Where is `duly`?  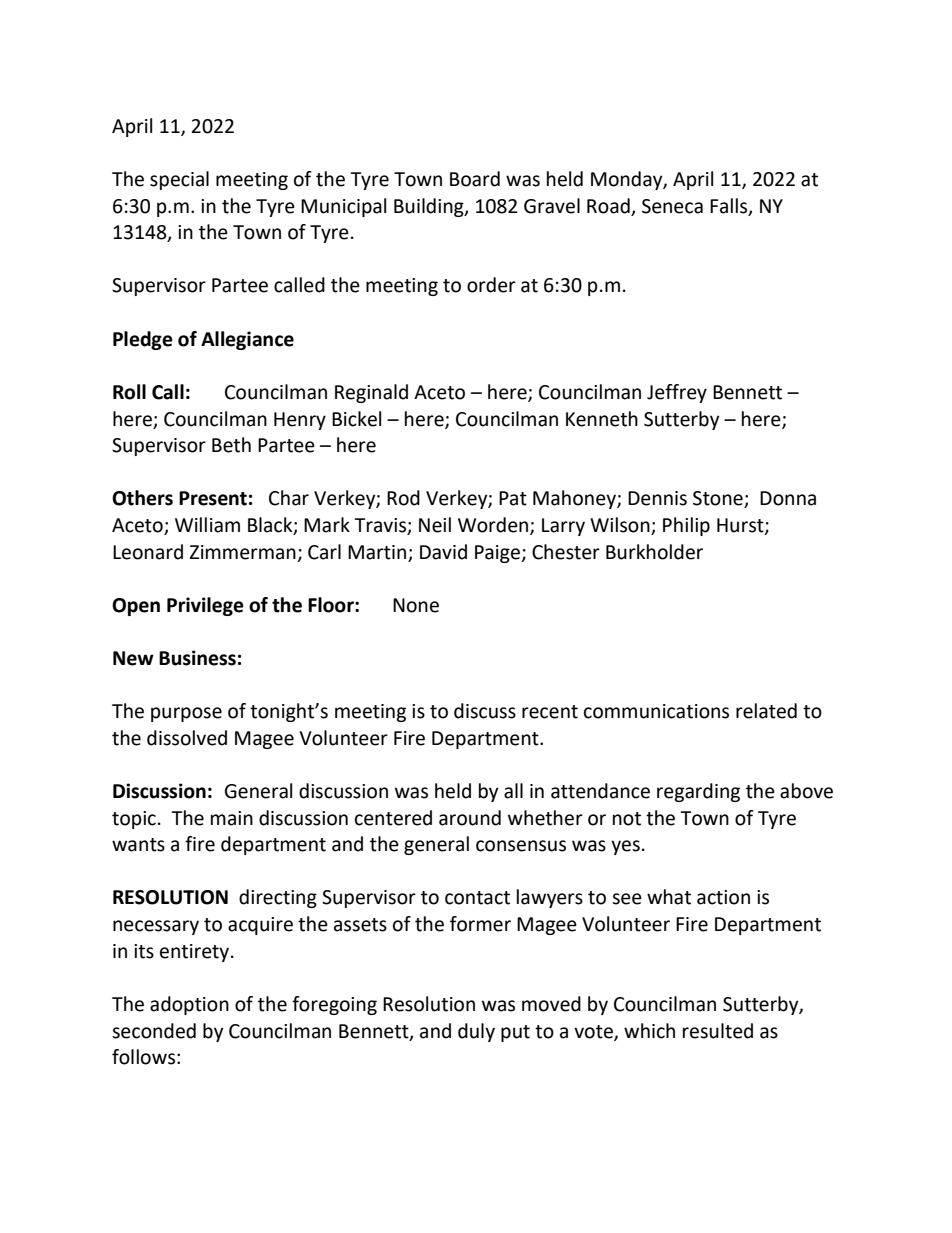 duly is located at coordinates (476, 1032).
